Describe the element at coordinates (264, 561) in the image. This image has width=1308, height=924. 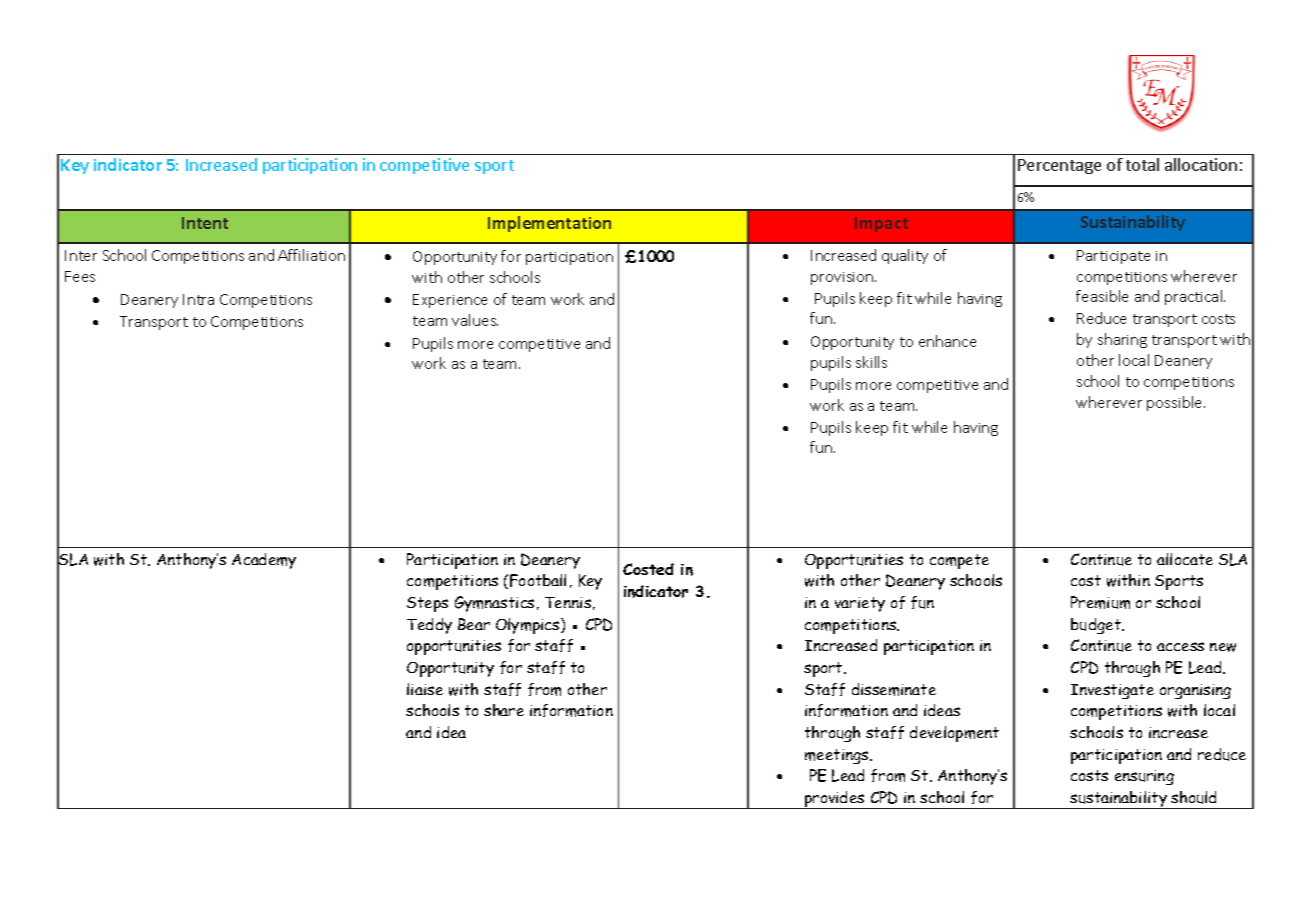
I see `Academy` at that location.
